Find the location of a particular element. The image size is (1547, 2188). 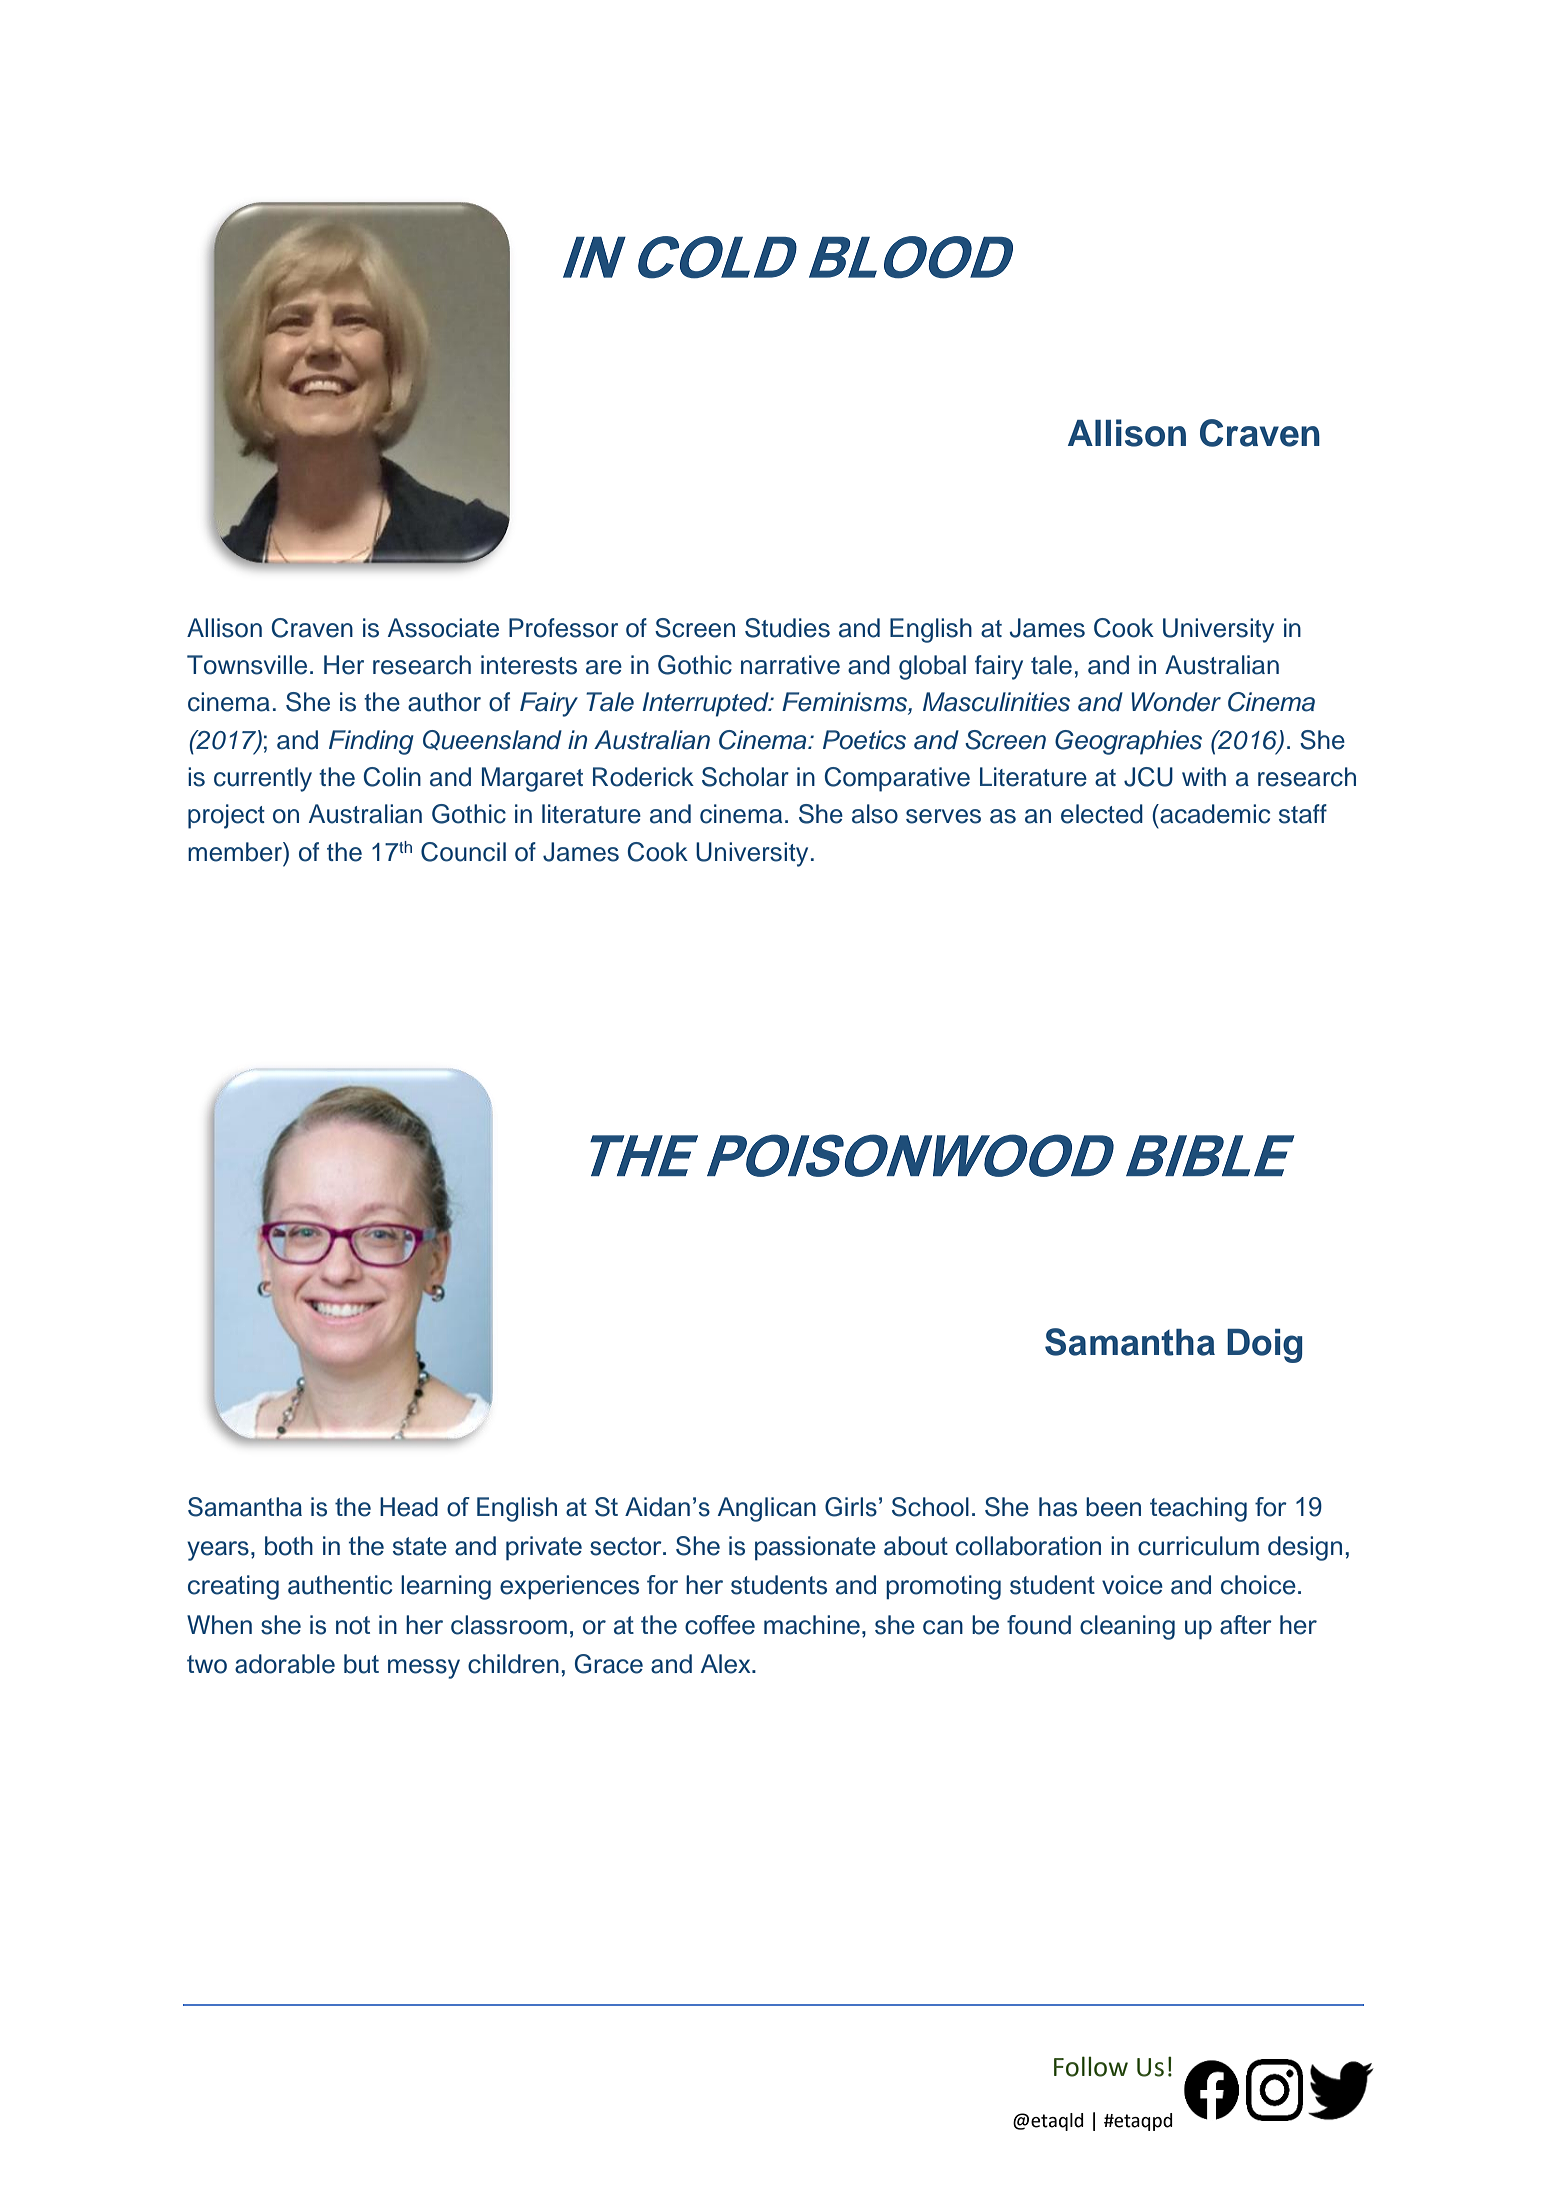

Follow is located at coordinates (1091, 2066).
